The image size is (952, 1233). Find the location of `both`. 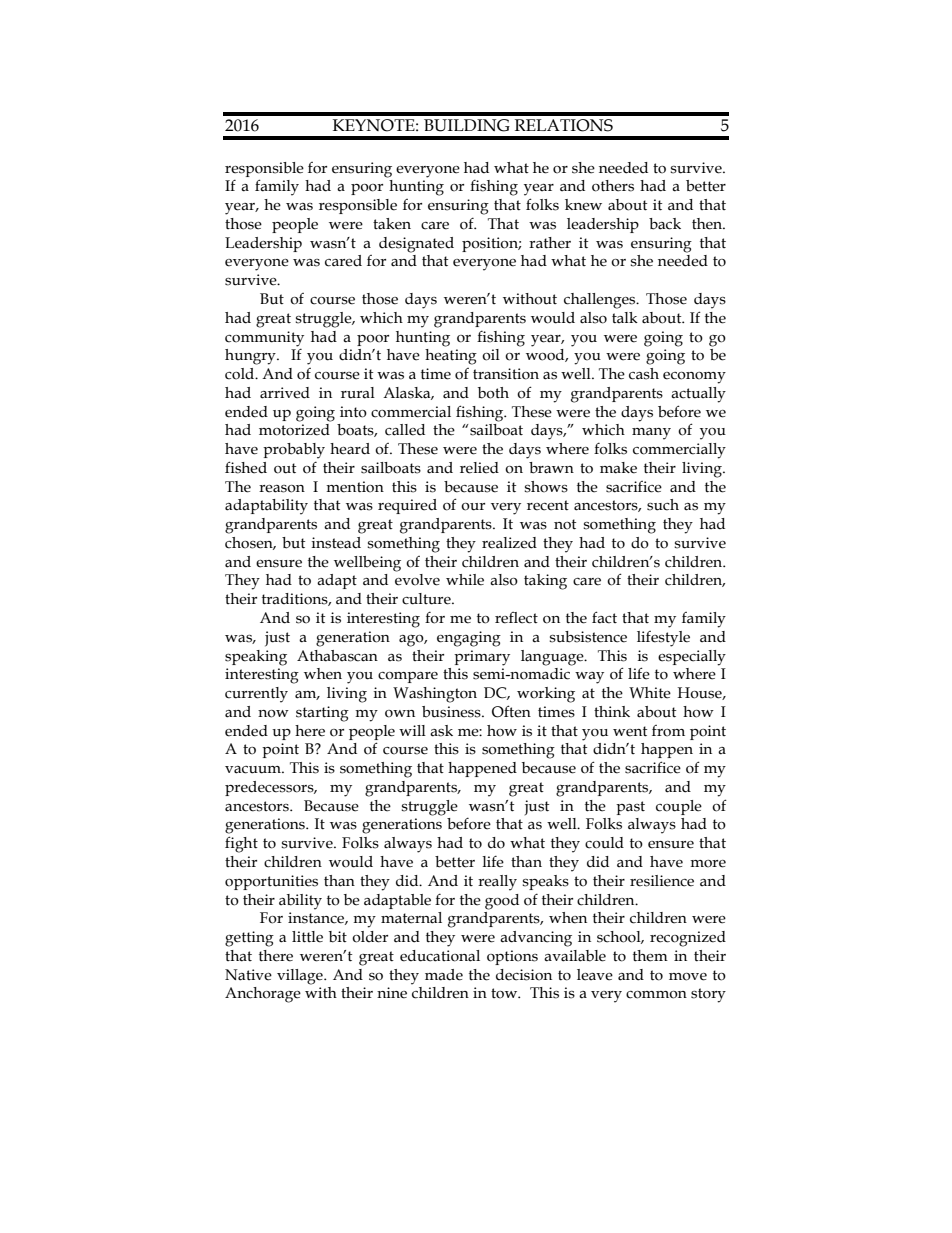

both is located at coordinates (493, 393).
